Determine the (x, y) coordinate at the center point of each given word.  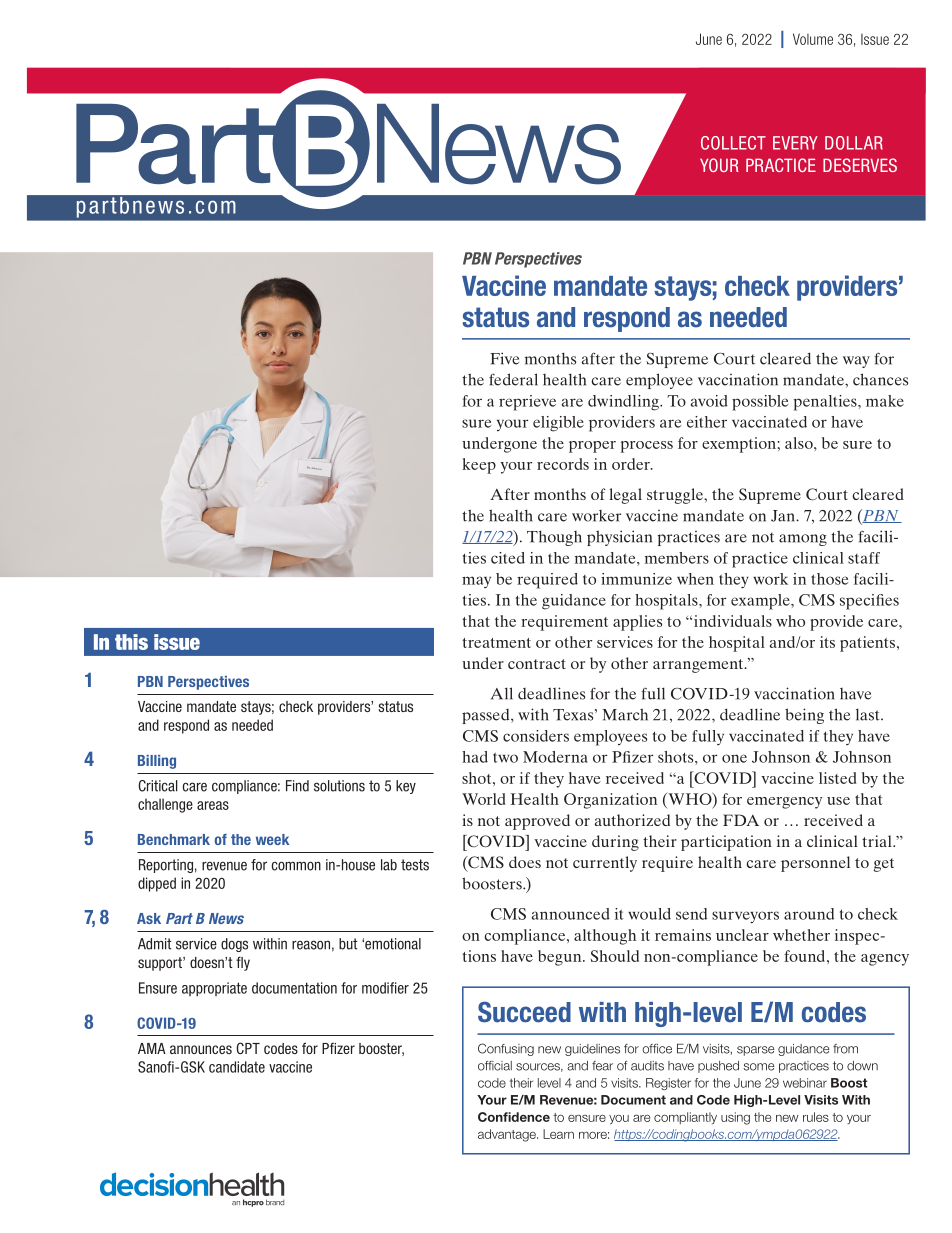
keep (479, 466)
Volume (813, 39)
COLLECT (733, 143)
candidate (237, 1067)
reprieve (527, 403)
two (505, 757)
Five (504, 358)
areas (213, 805)
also (800, 443)
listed (838, 778)
